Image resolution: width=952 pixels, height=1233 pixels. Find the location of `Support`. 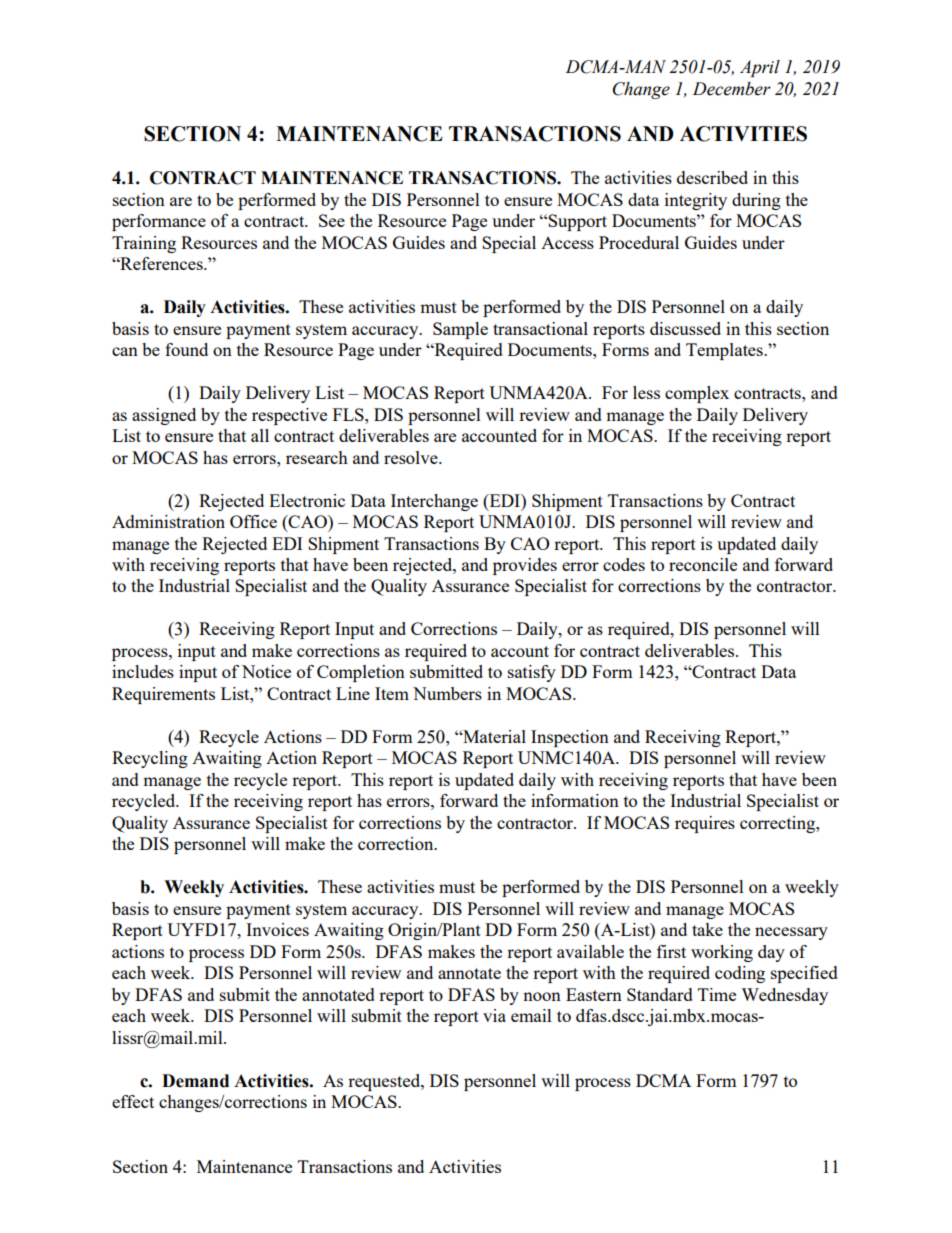

Support is located at coordinates (577, 222).
